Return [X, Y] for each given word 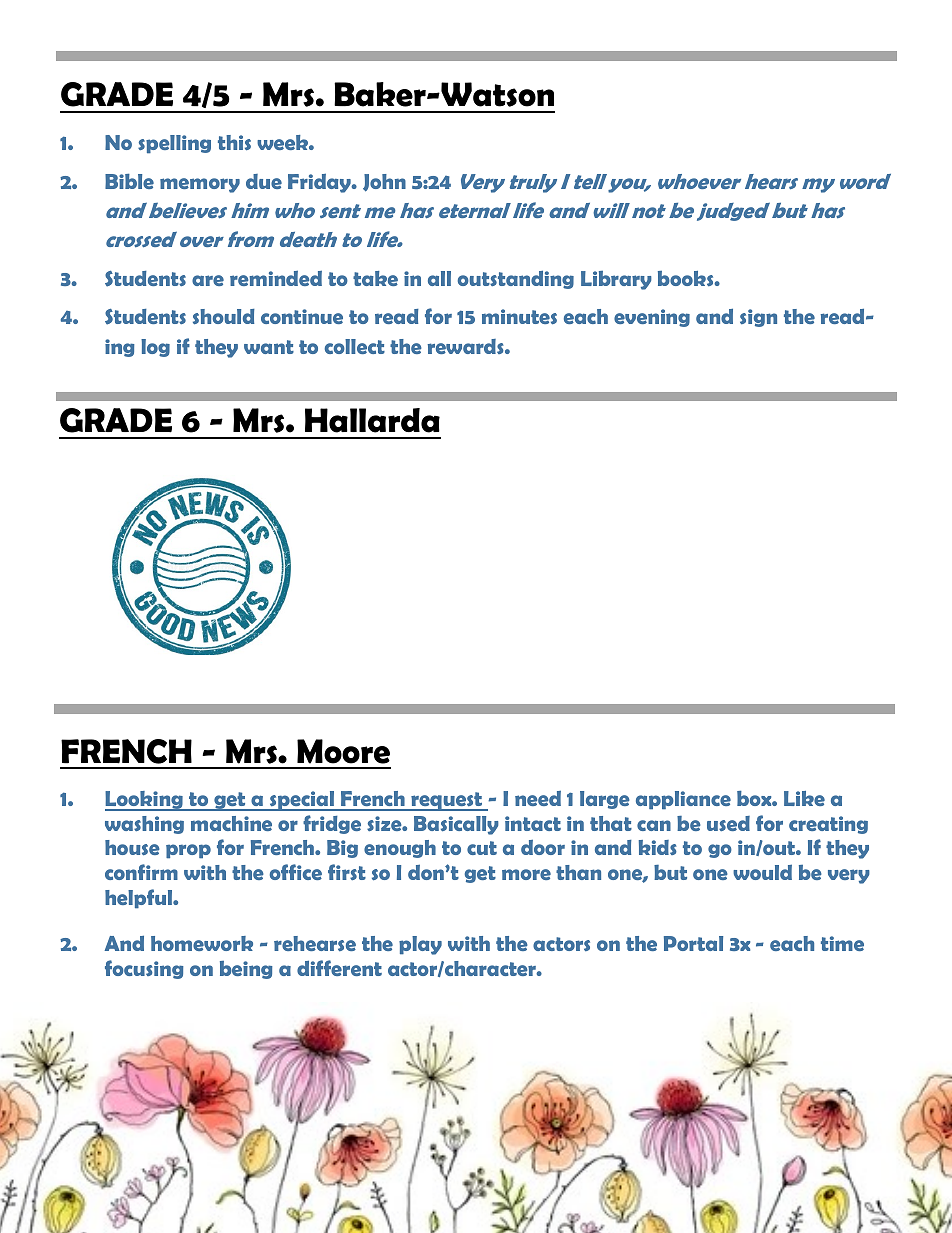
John [384, 183]
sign [758, 318]
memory [200, 185]
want [269, 347]
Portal [693, 943]
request [447, 801]
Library [616, 280]
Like [804, 798]
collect [355, 346]
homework [202, 943]
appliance [683, 800]
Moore [343, 751]
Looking [145, 801]
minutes [519, 316]
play [420, 945]
